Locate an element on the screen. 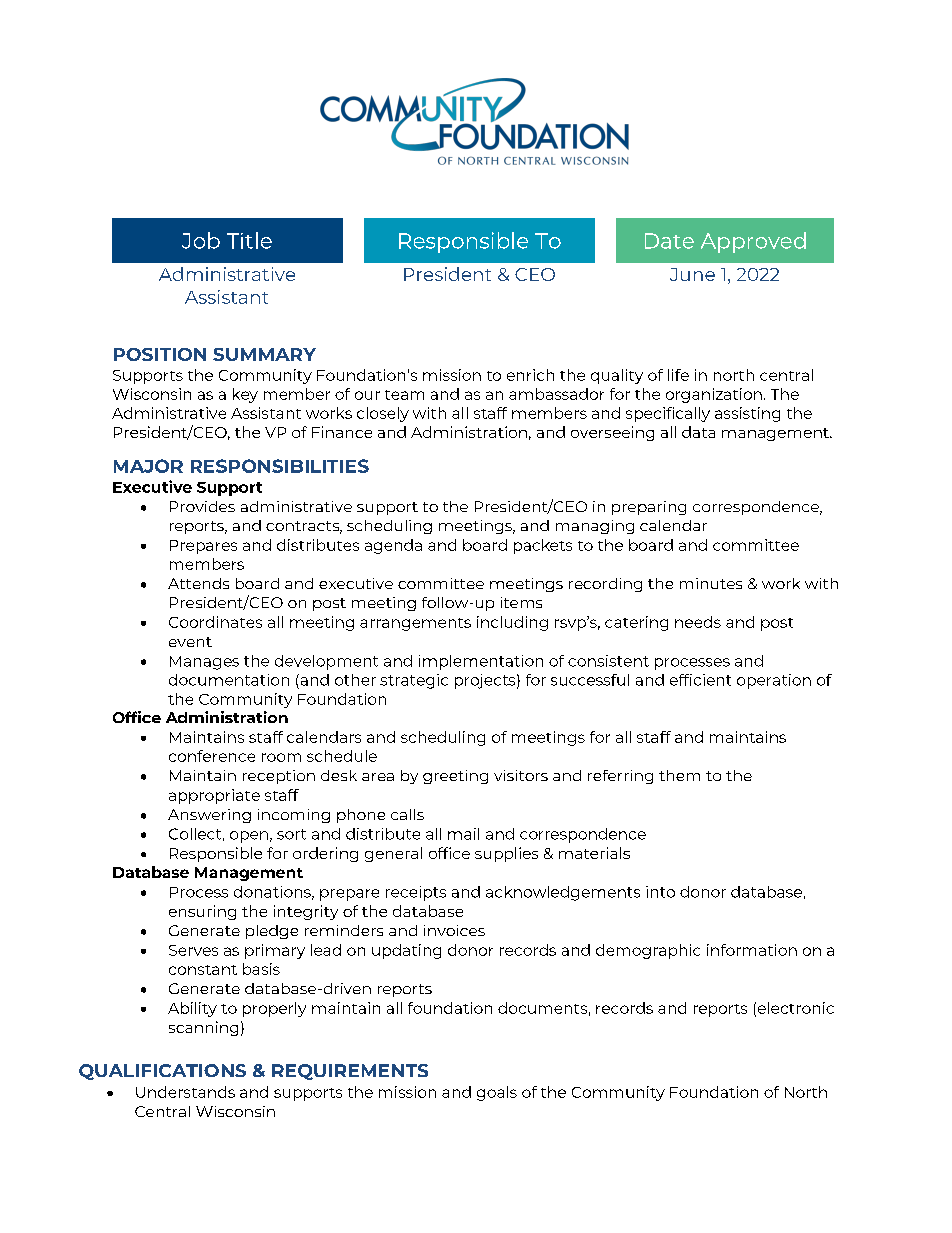 Image resolution: width=952 pixels, height=1233 pixels. enrich is located at coordinates (530, 375).
